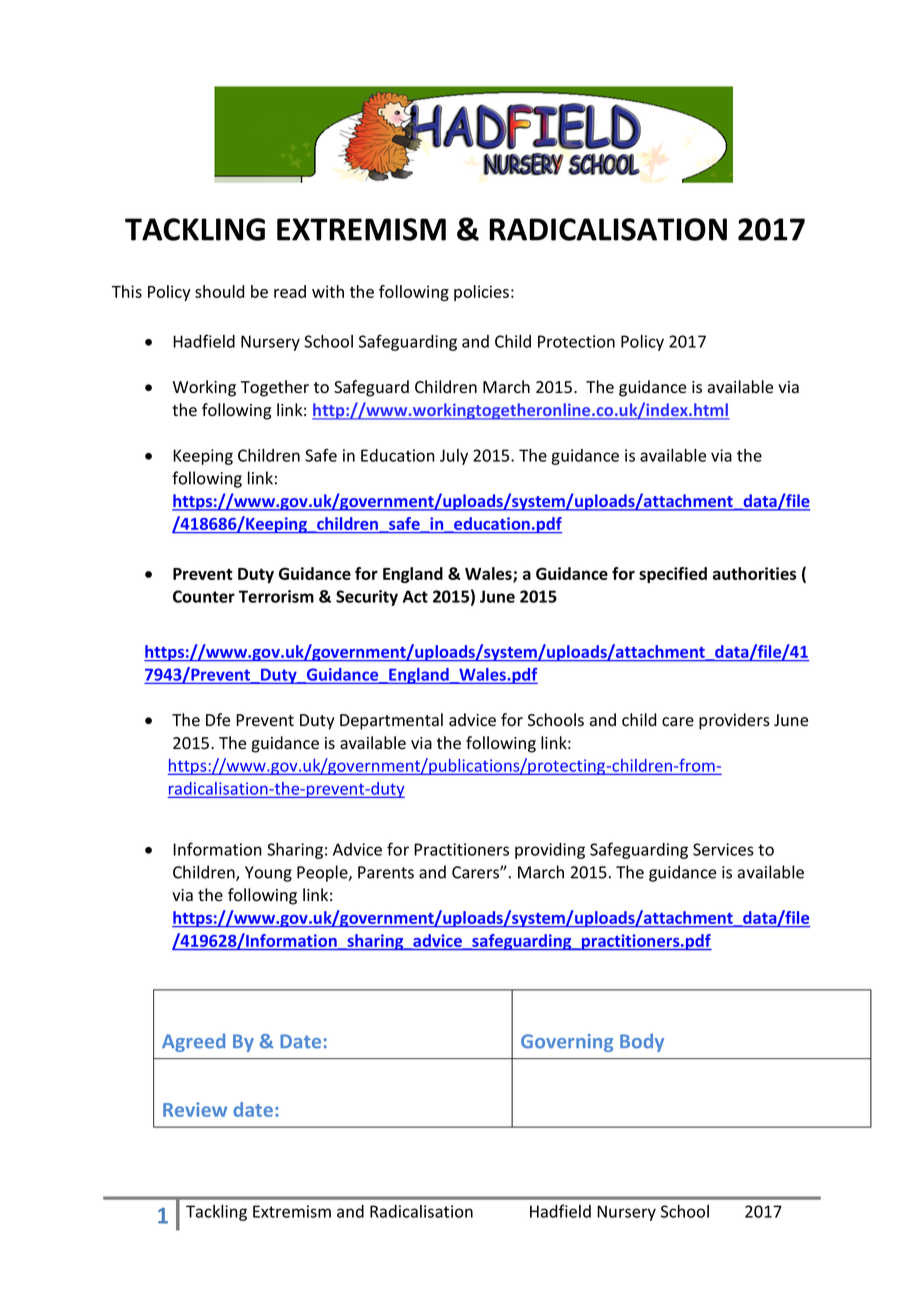  I want to click on Review, so click(195, 1109).
